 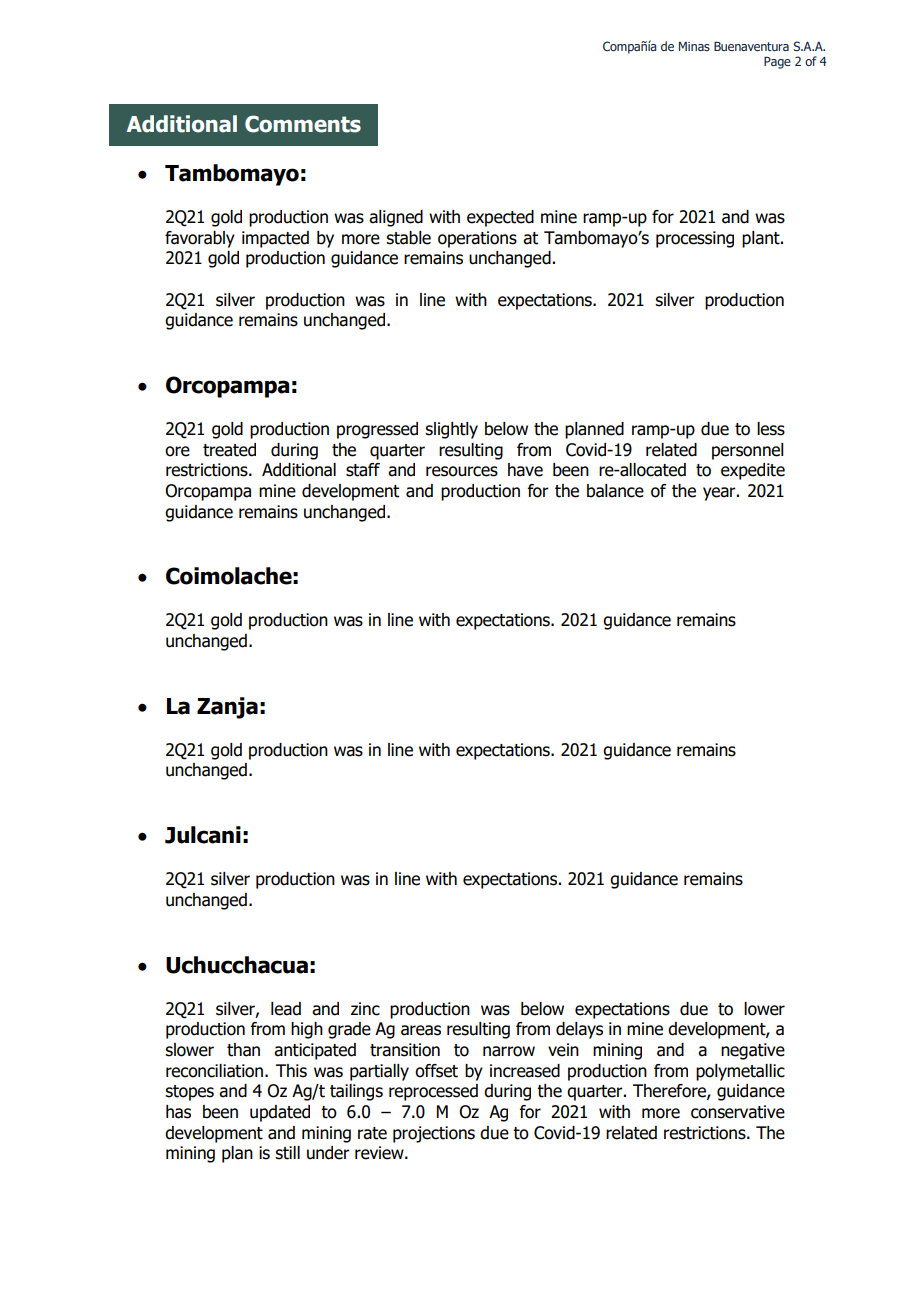 What do you see at coordinates (753, 471) in the document?
I see `expedite` at bounding box center [753, 471].
